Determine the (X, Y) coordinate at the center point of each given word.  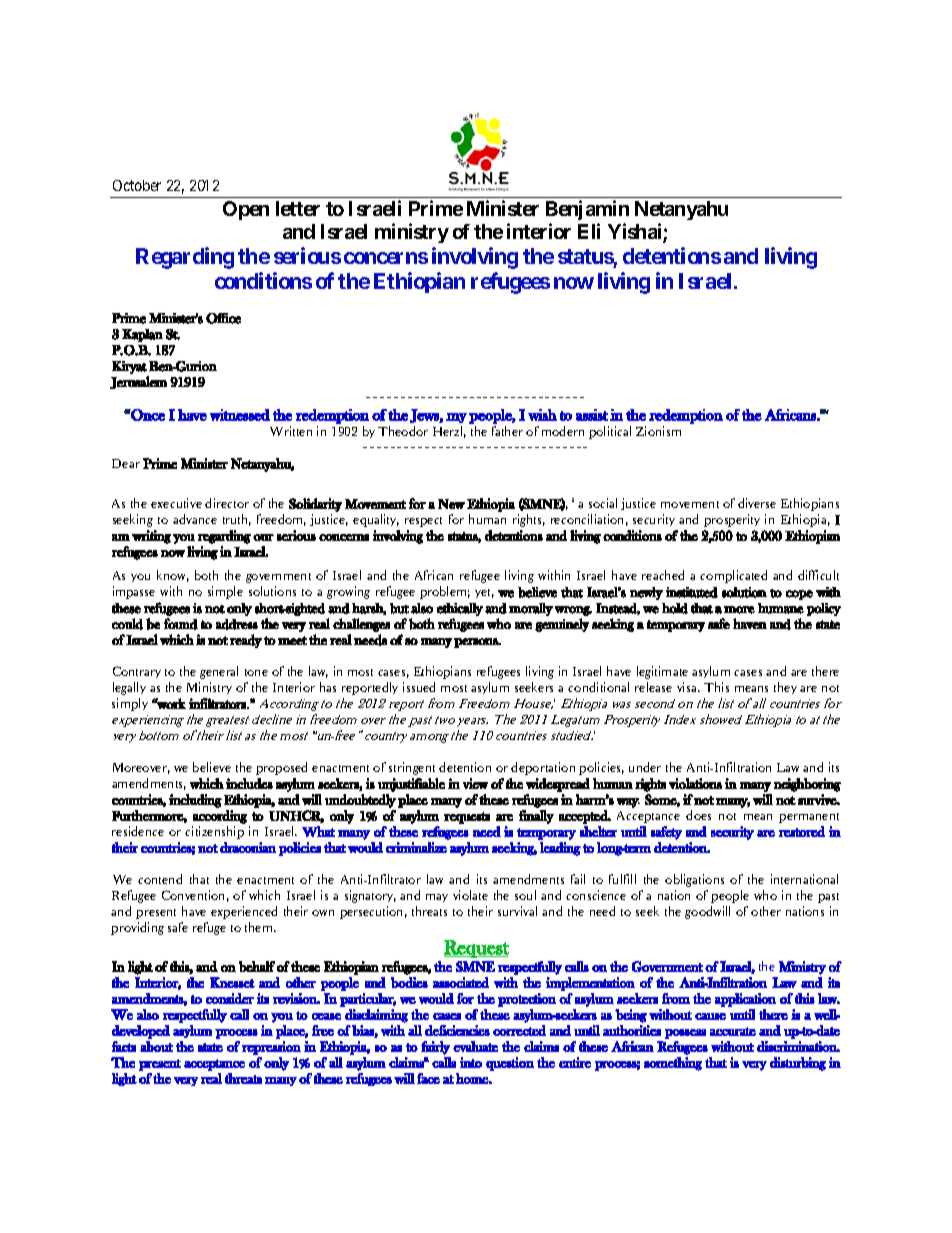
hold (675, 608)
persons (477, 643)
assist (592, 415)
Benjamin (587, 210)
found (181, 624)
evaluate (475, 1046)
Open (246, 210)
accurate (733, 1031)
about (156, 1046)
